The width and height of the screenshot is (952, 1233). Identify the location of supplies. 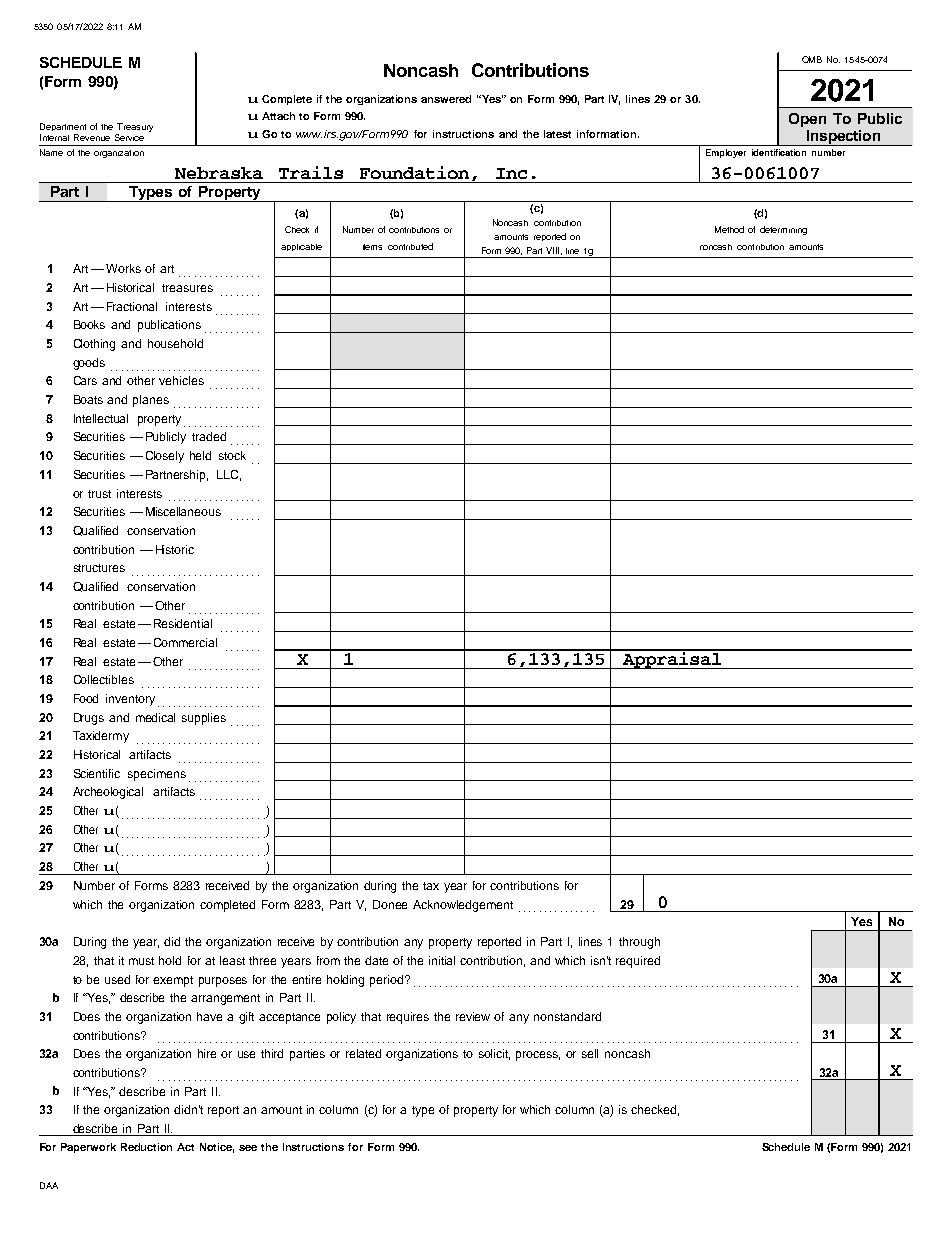
(204, 719).
